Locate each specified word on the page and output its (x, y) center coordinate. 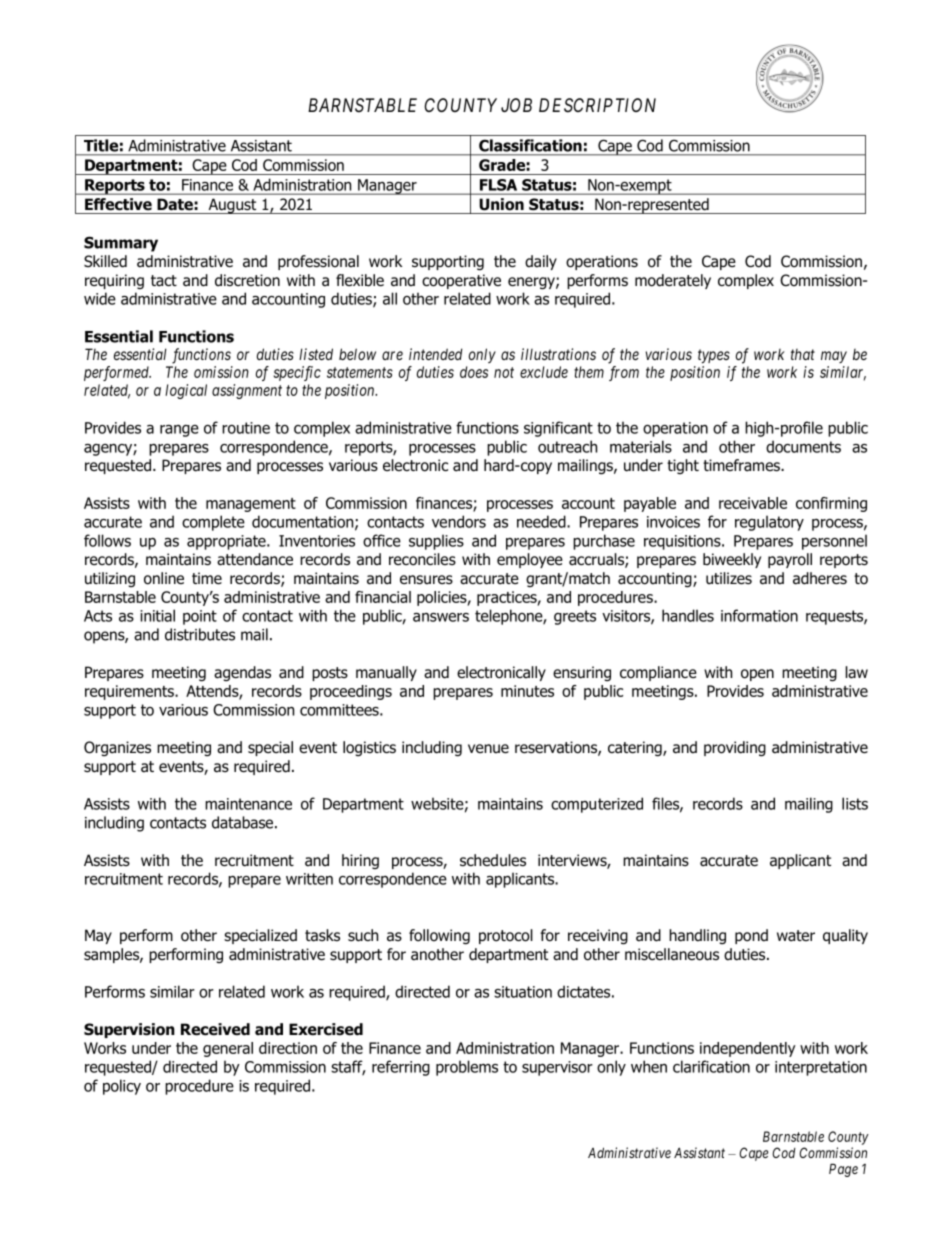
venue (488, 749)
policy (122, 1087)
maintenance (248, 804)
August (232, 206)
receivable (753, 503)
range (179, 431)
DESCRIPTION (597, 105)
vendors (459, 521)
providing (735, 748)
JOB (516, 105)
